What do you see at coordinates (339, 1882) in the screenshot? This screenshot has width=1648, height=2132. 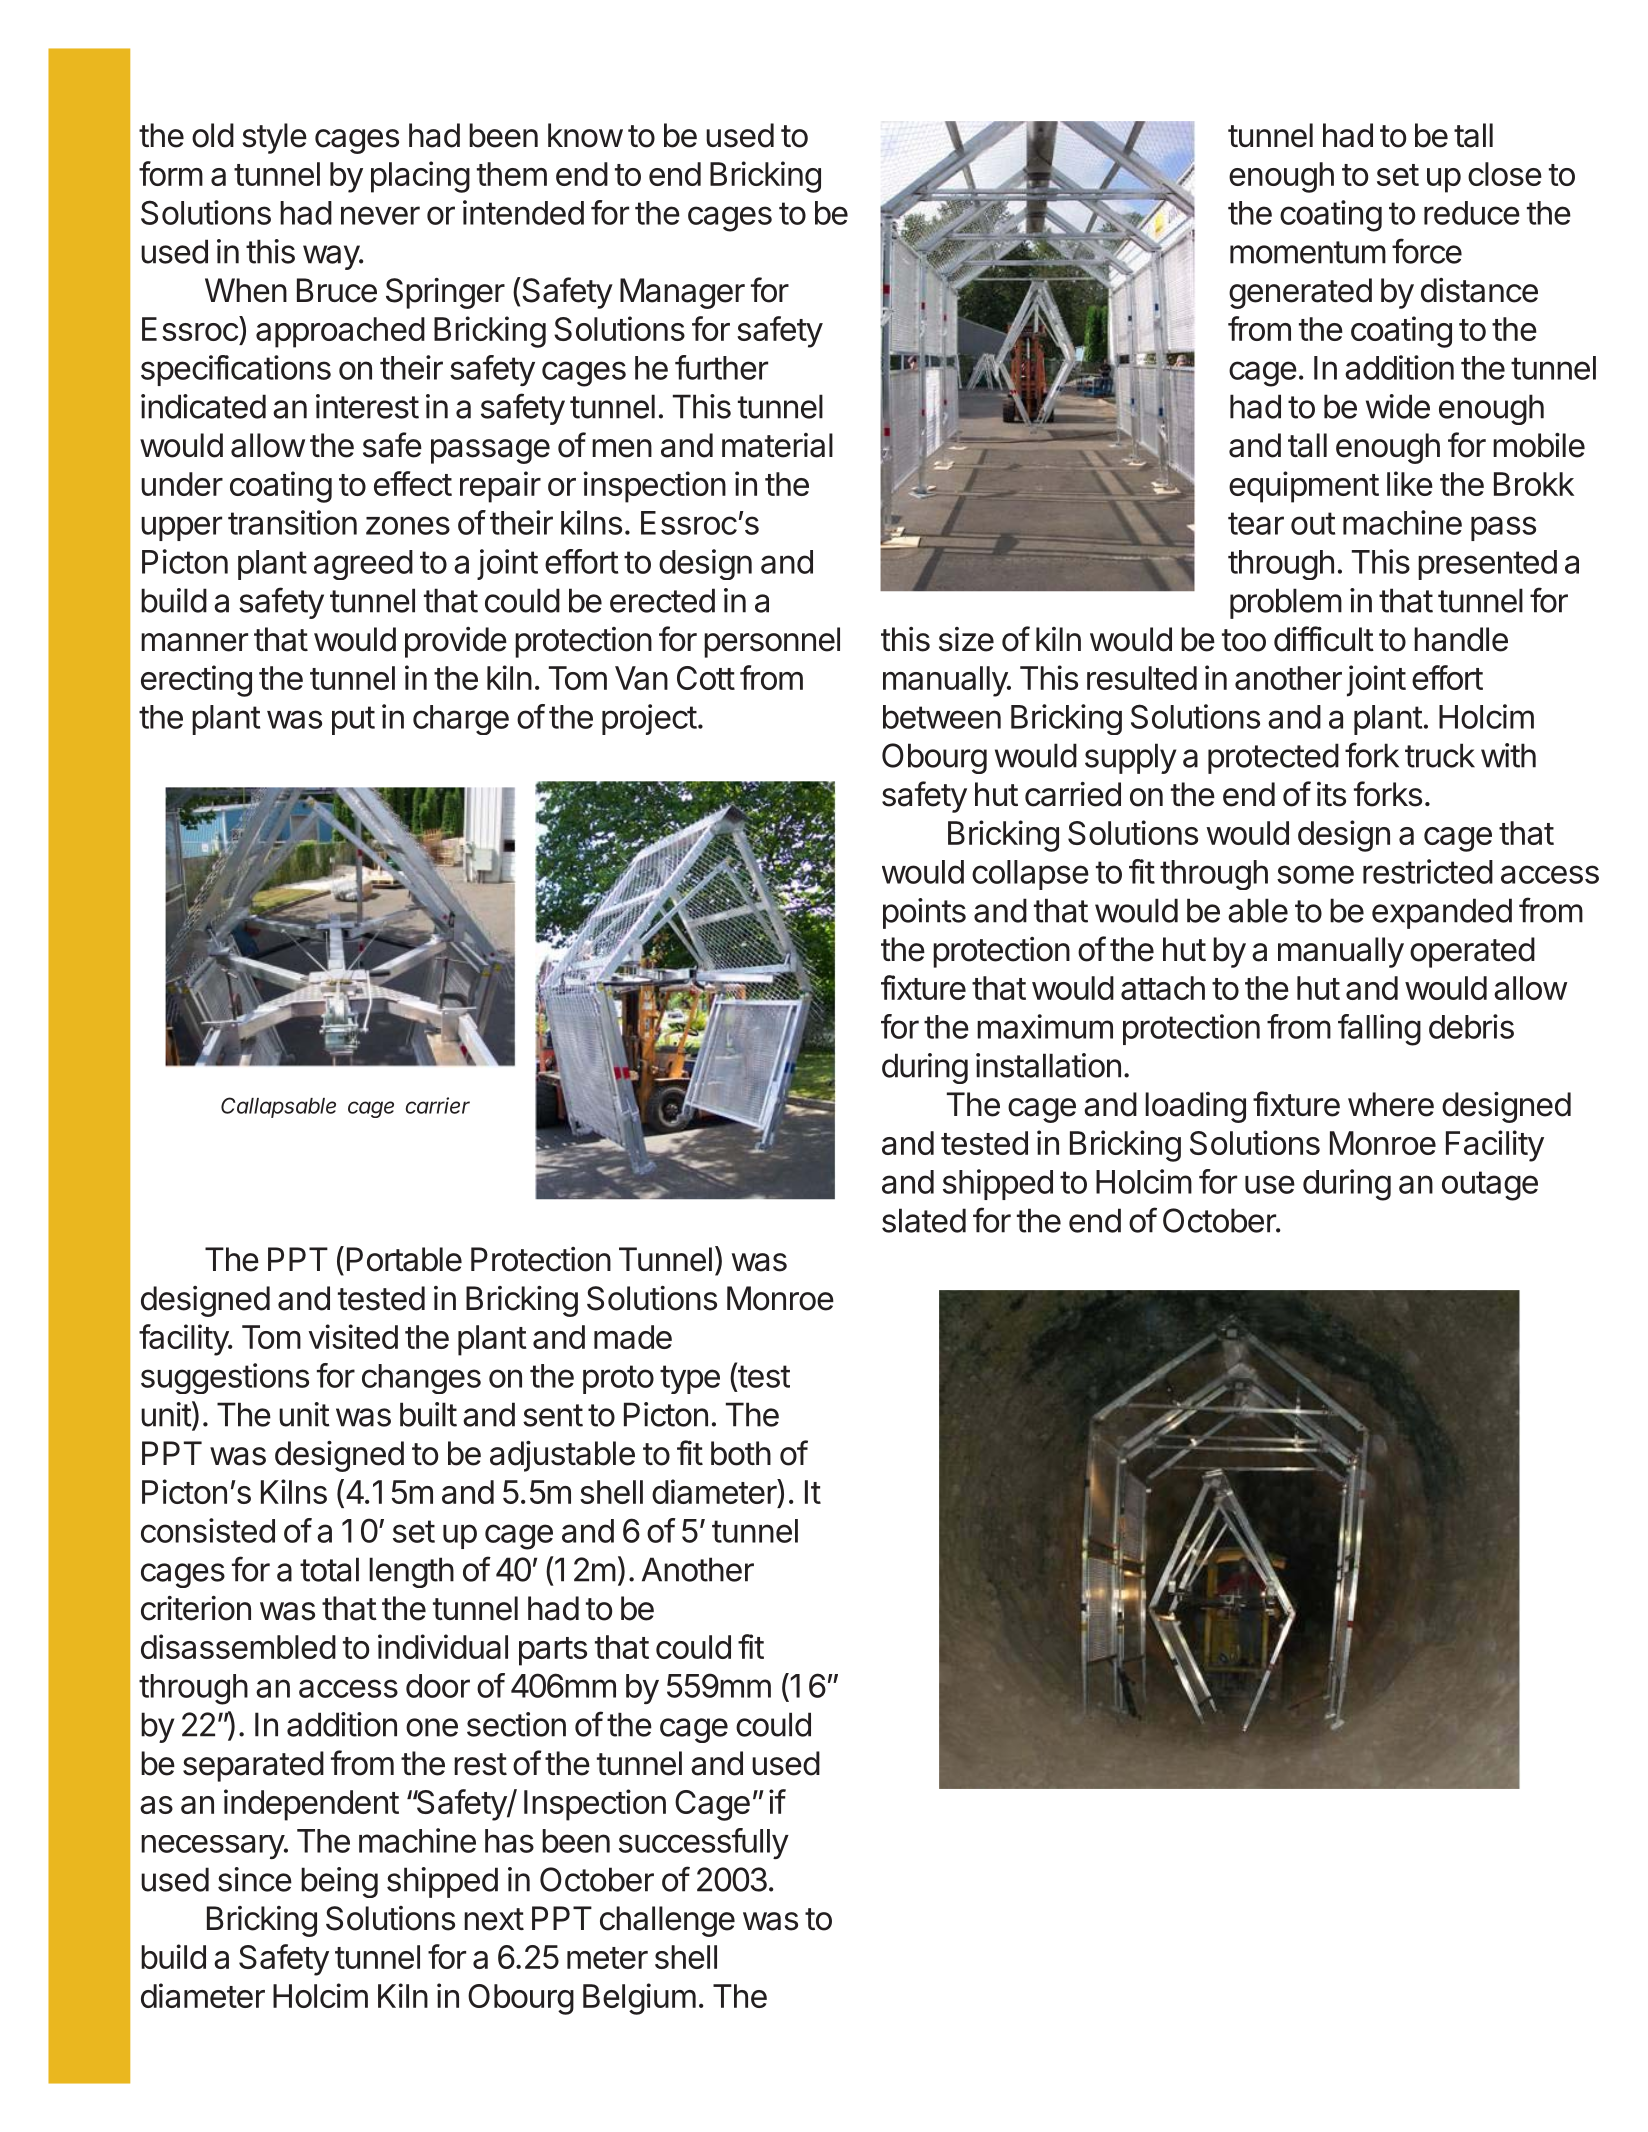 I see `being` at bounding box center [339, 1882].
